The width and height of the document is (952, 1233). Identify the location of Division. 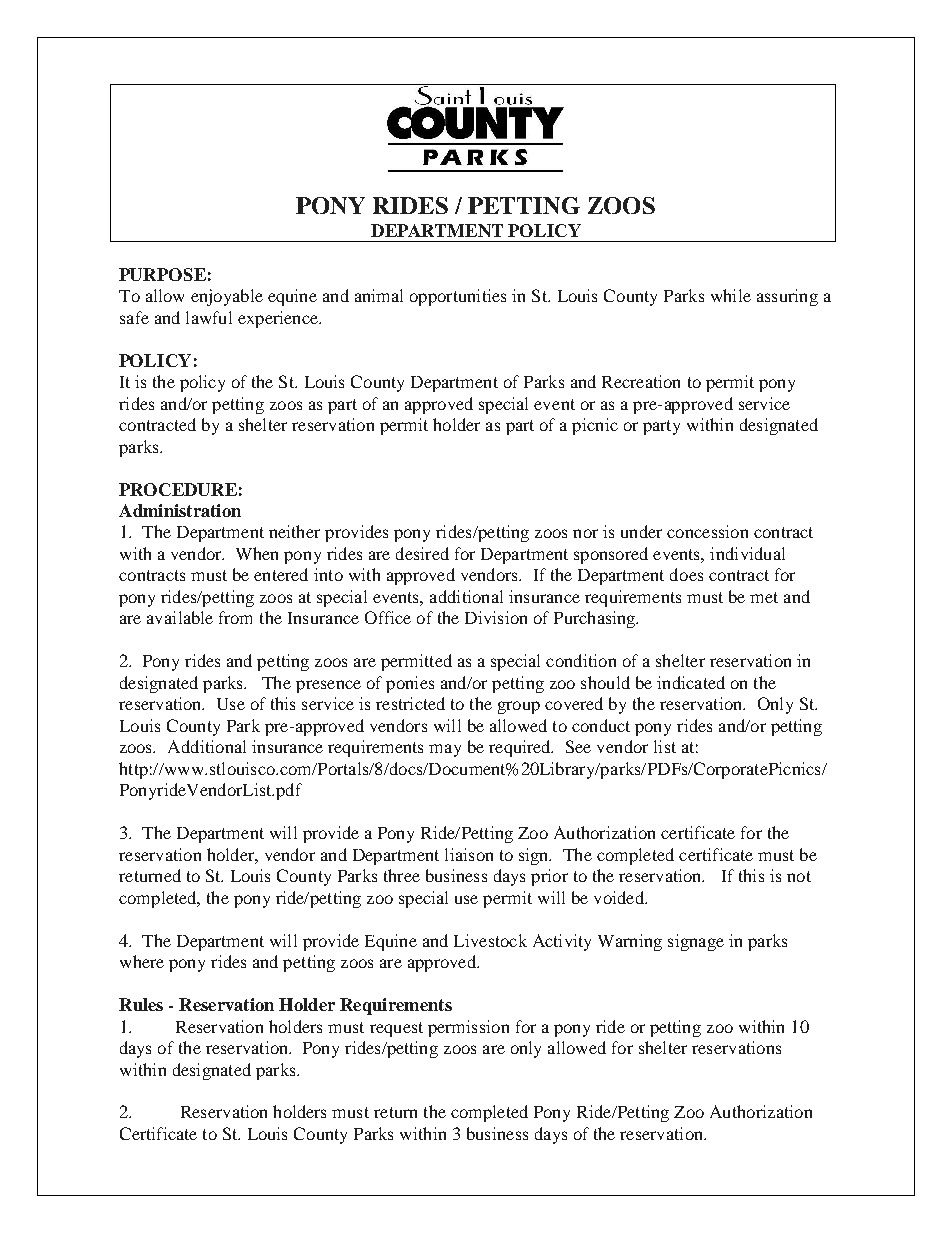
(496, 617).
